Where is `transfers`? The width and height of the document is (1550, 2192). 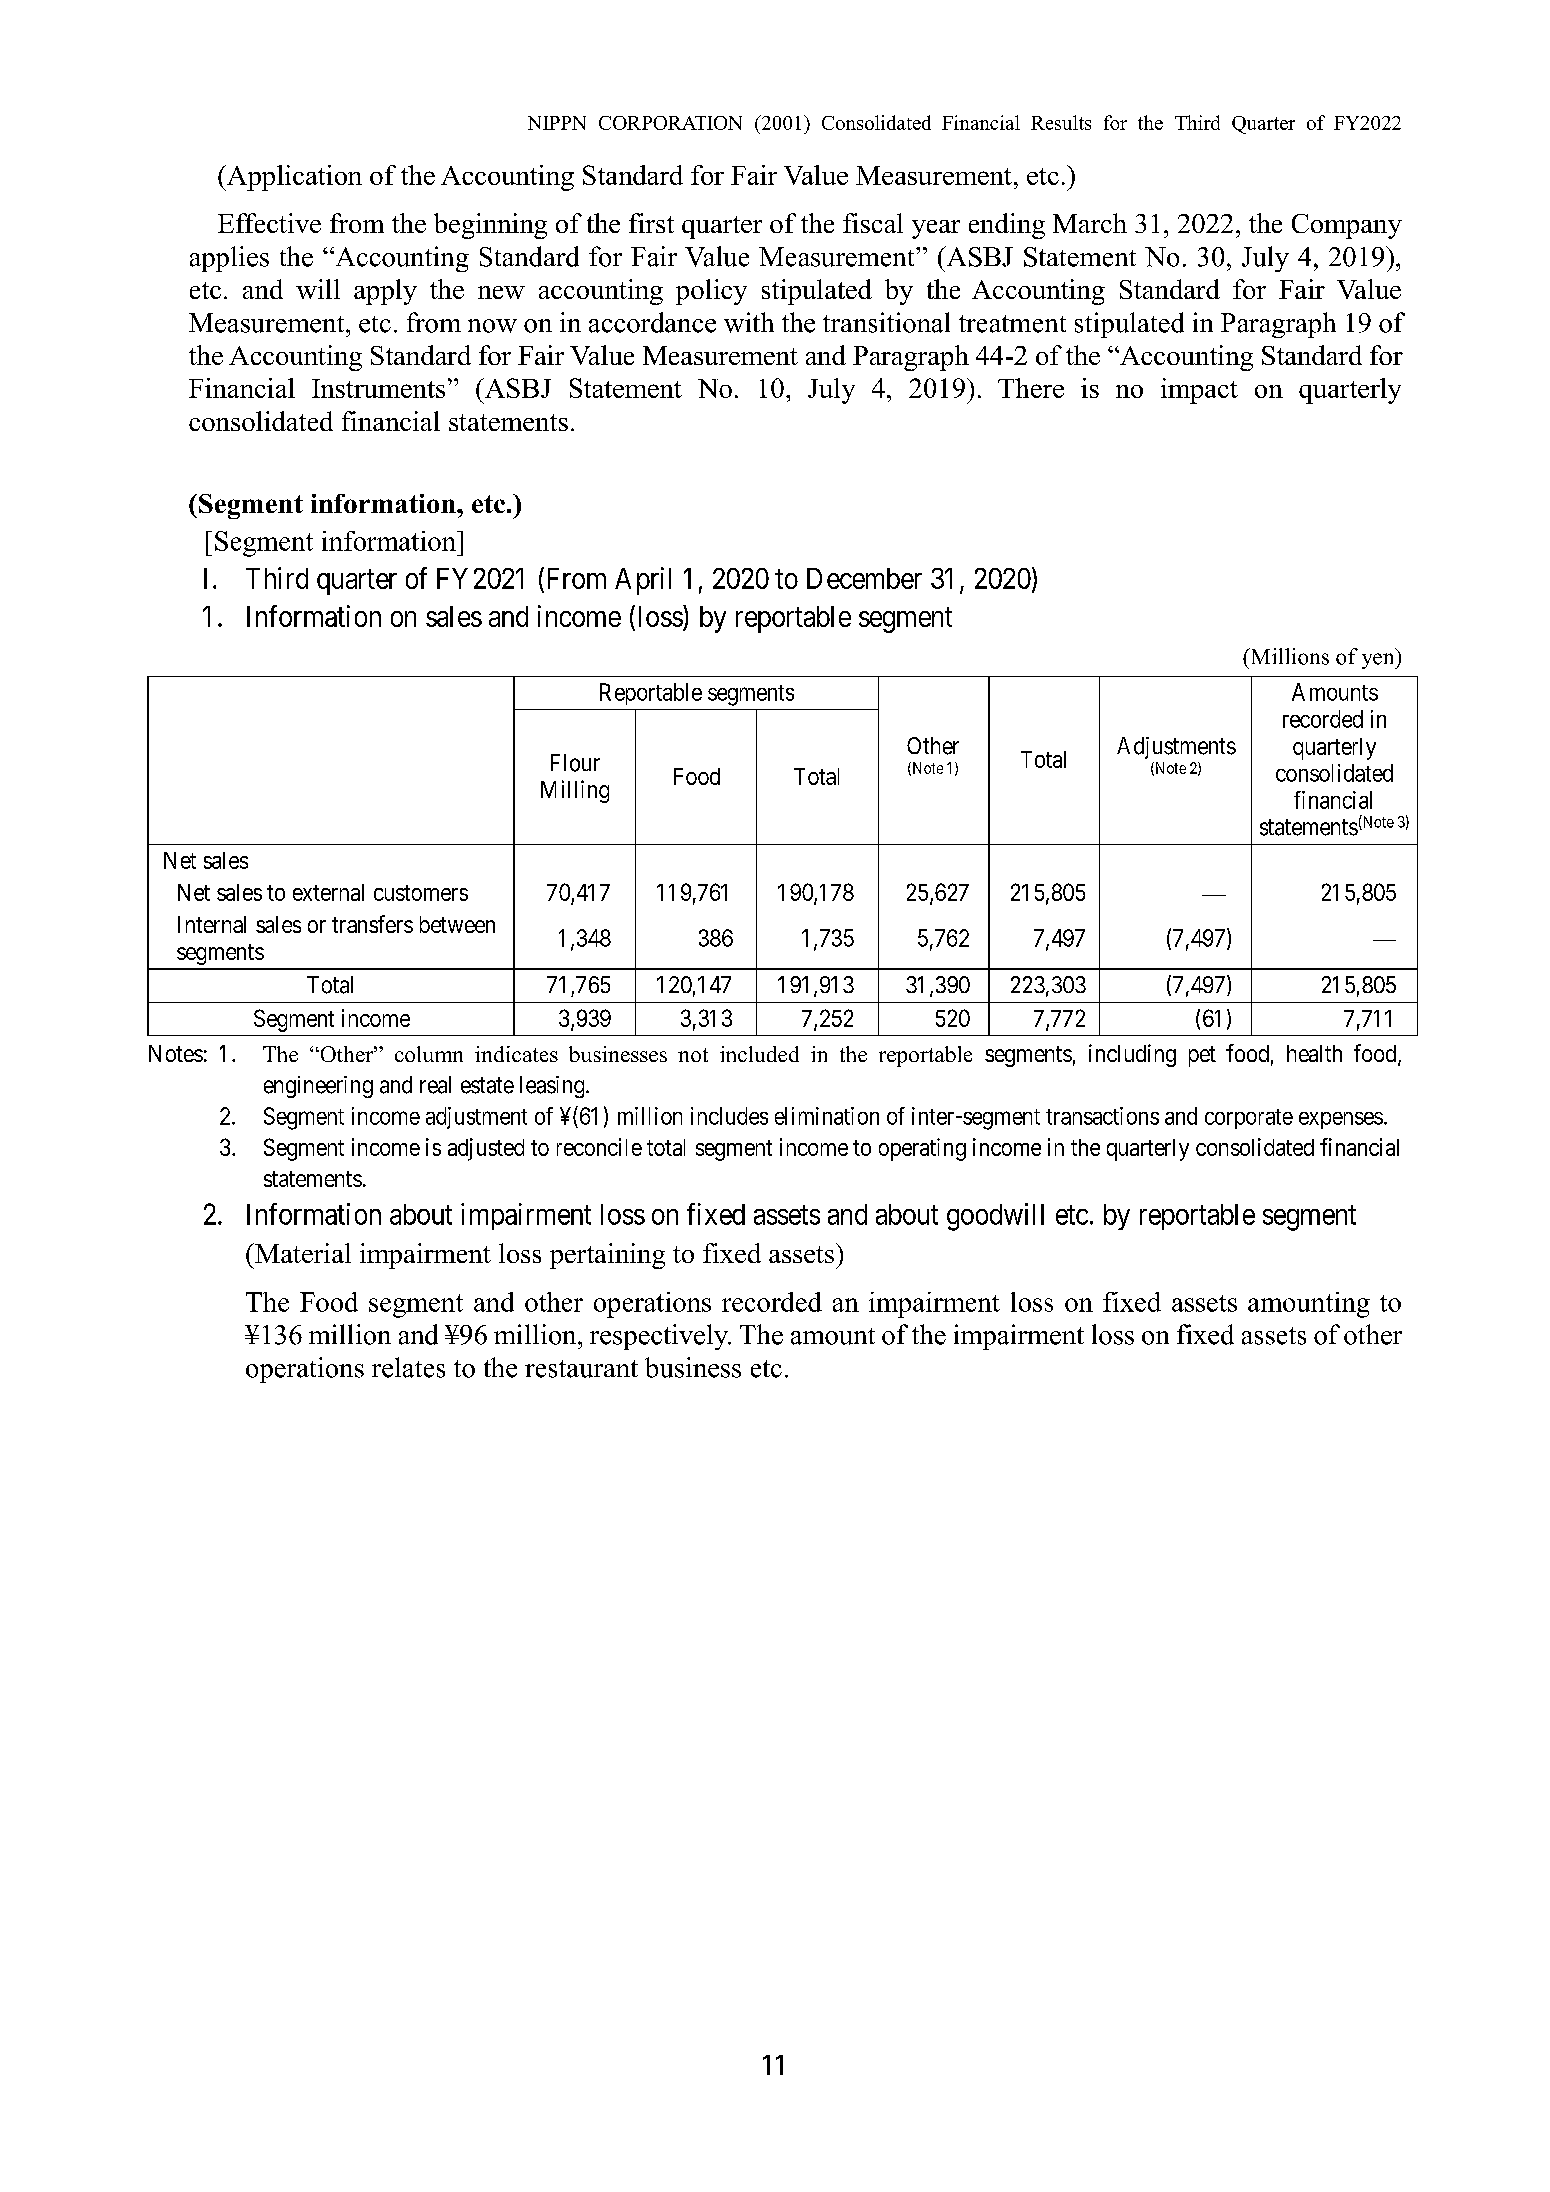 transfers is located at coordinates (372, 924).
